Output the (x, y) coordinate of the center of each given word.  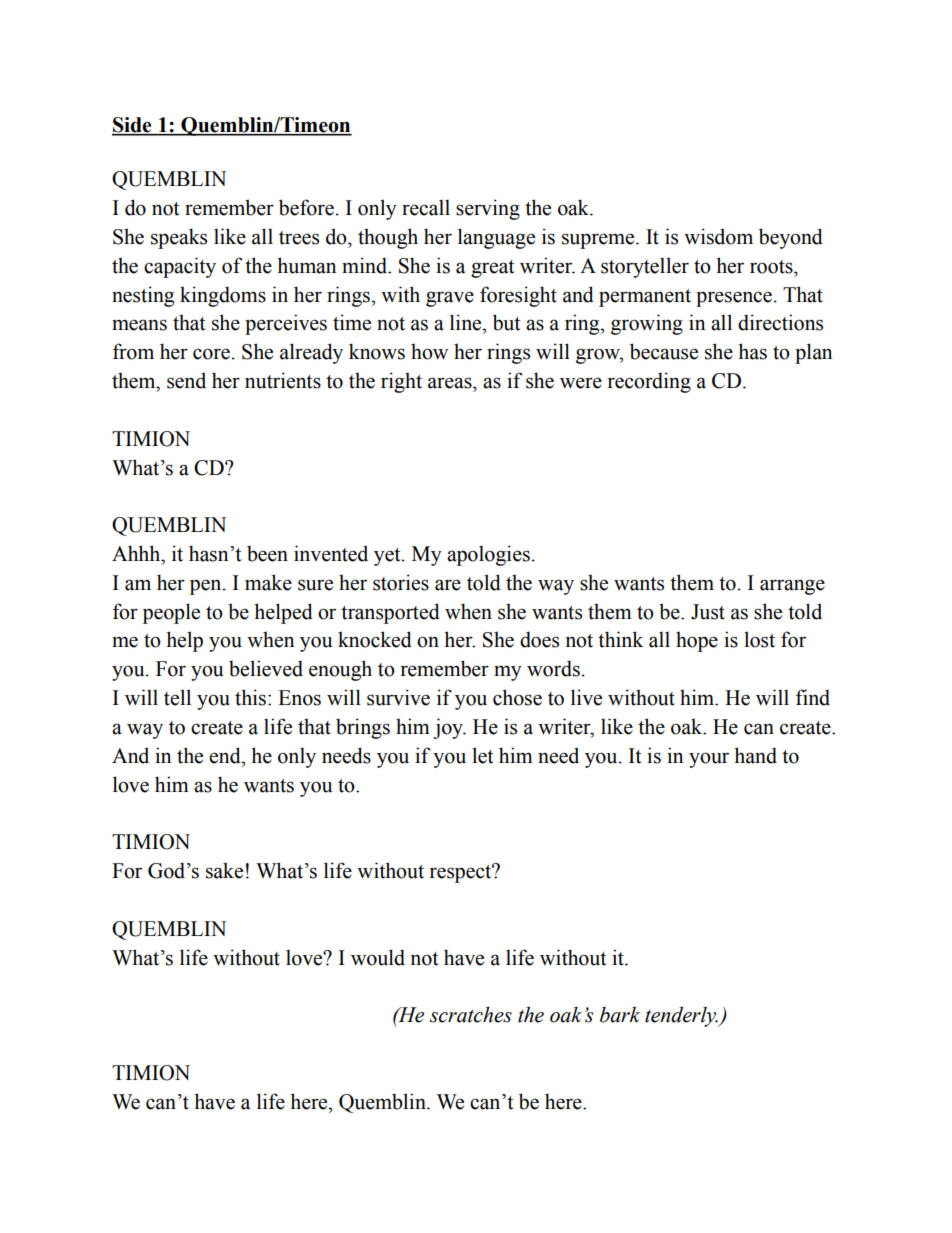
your (709, 760)
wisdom (718, 236)
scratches (471, 1015)
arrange (792, 587)
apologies (488, 555)
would (378, 957)
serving (488, 209)
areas (451, 383)
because (664, 351)
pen (207, 587)
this (250, 697)
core (211, 354)
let (482, 755)
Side (133, 126)
